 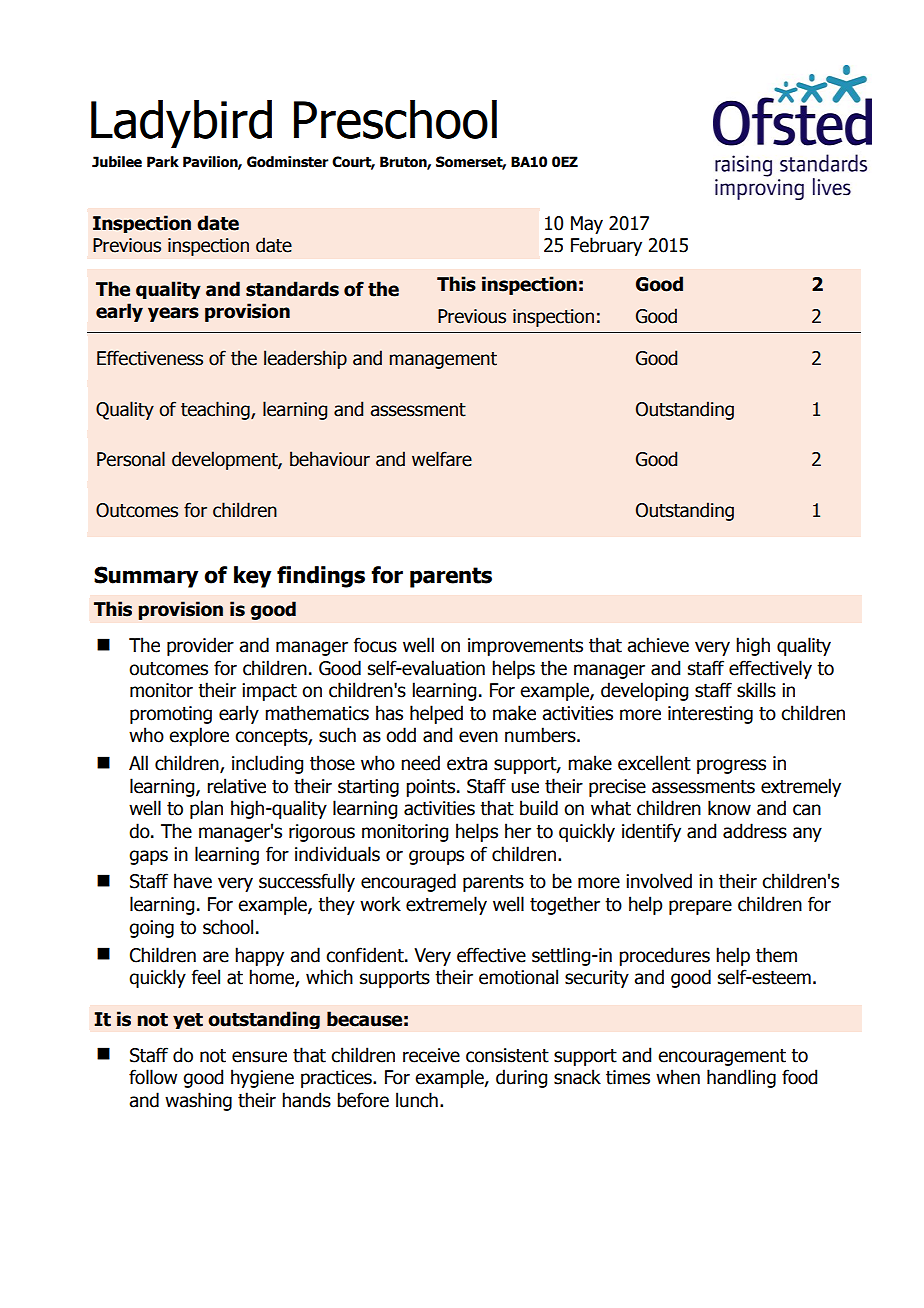 I want to click on achieve, so click(x=658, y=645).
